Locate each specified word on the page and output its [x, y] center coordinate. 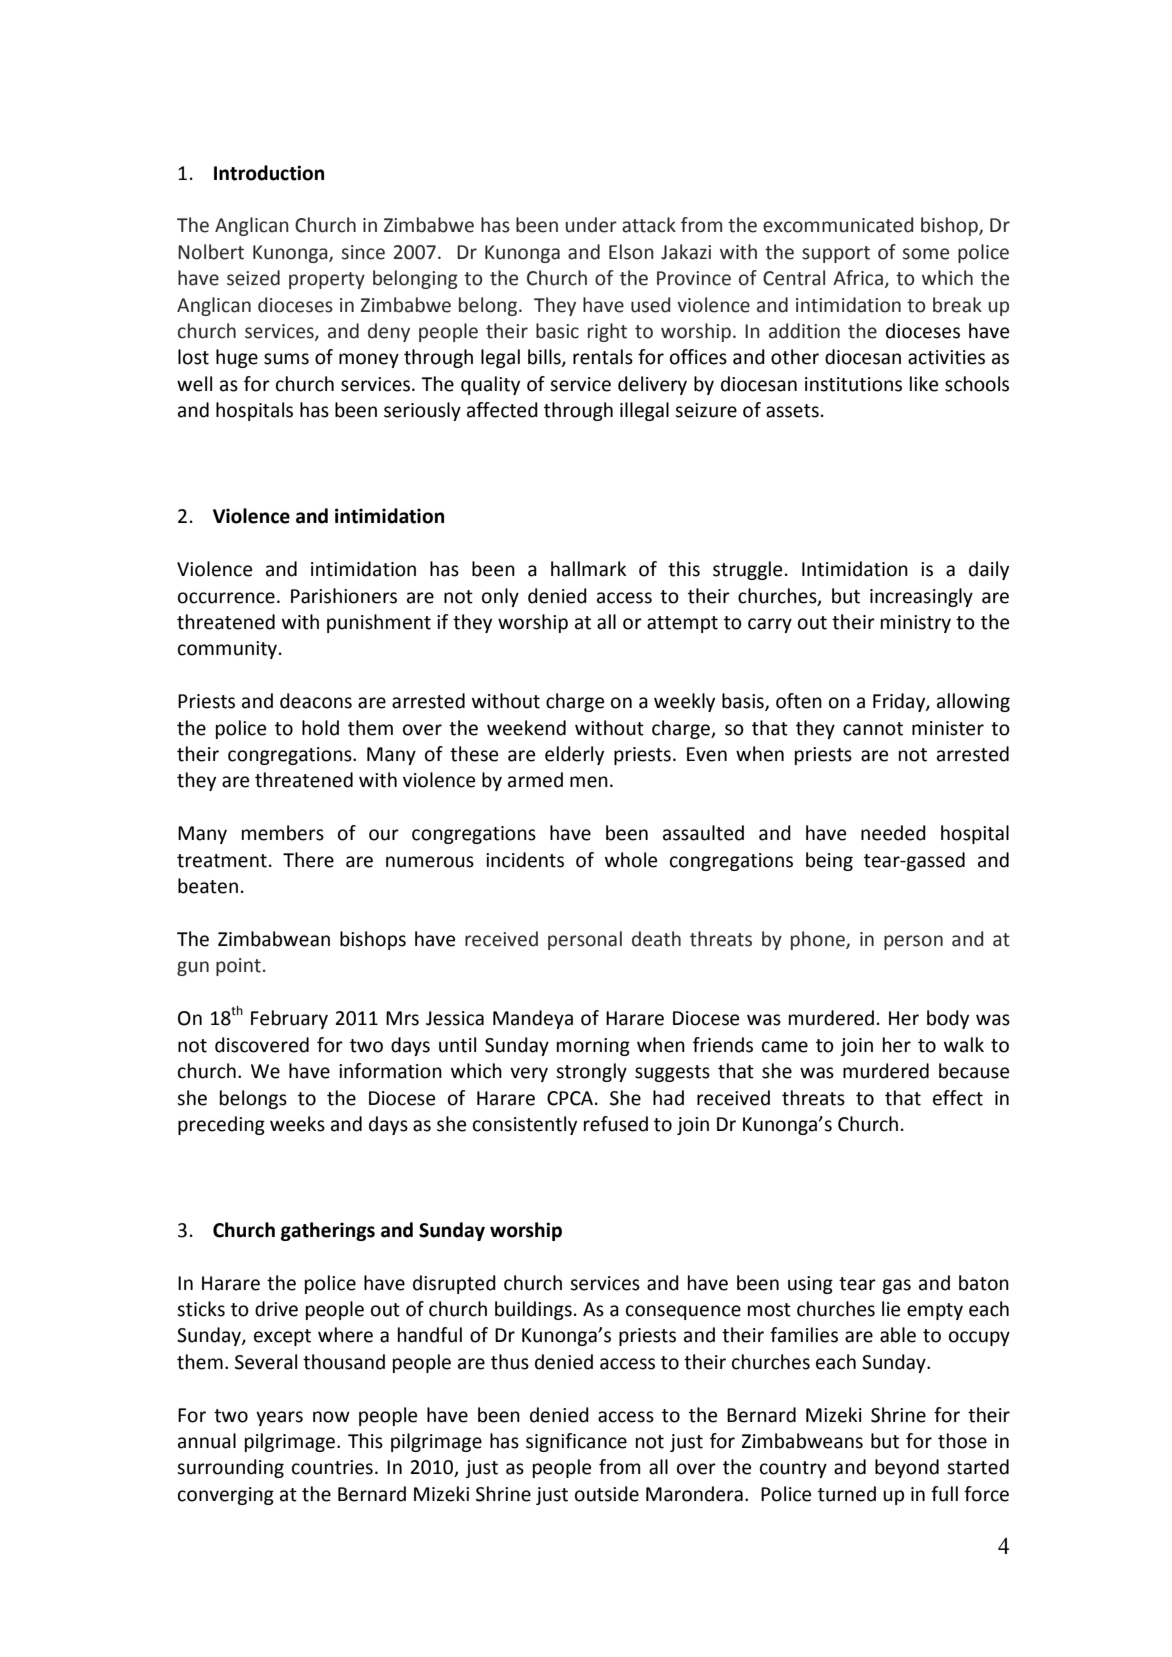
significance [576, 1442]
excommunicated [838, 225]
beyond [907, 1468]
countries [332, 1467]
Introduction [269, 173]
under [591, 225]
